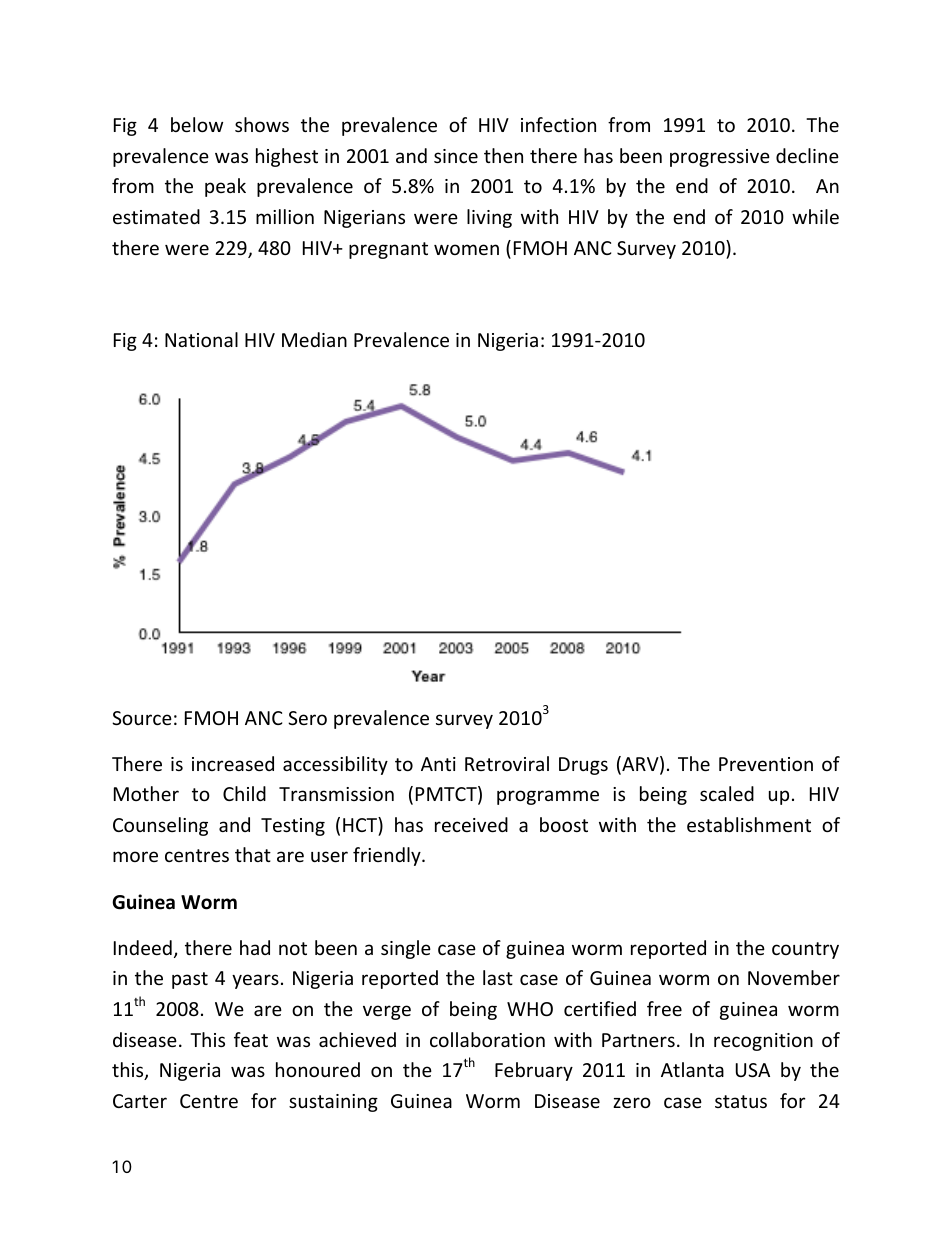 The image size is (952, 1233). Describe the element at coordinates (314, 339) in the screenshot. I see `Median` at that location.
